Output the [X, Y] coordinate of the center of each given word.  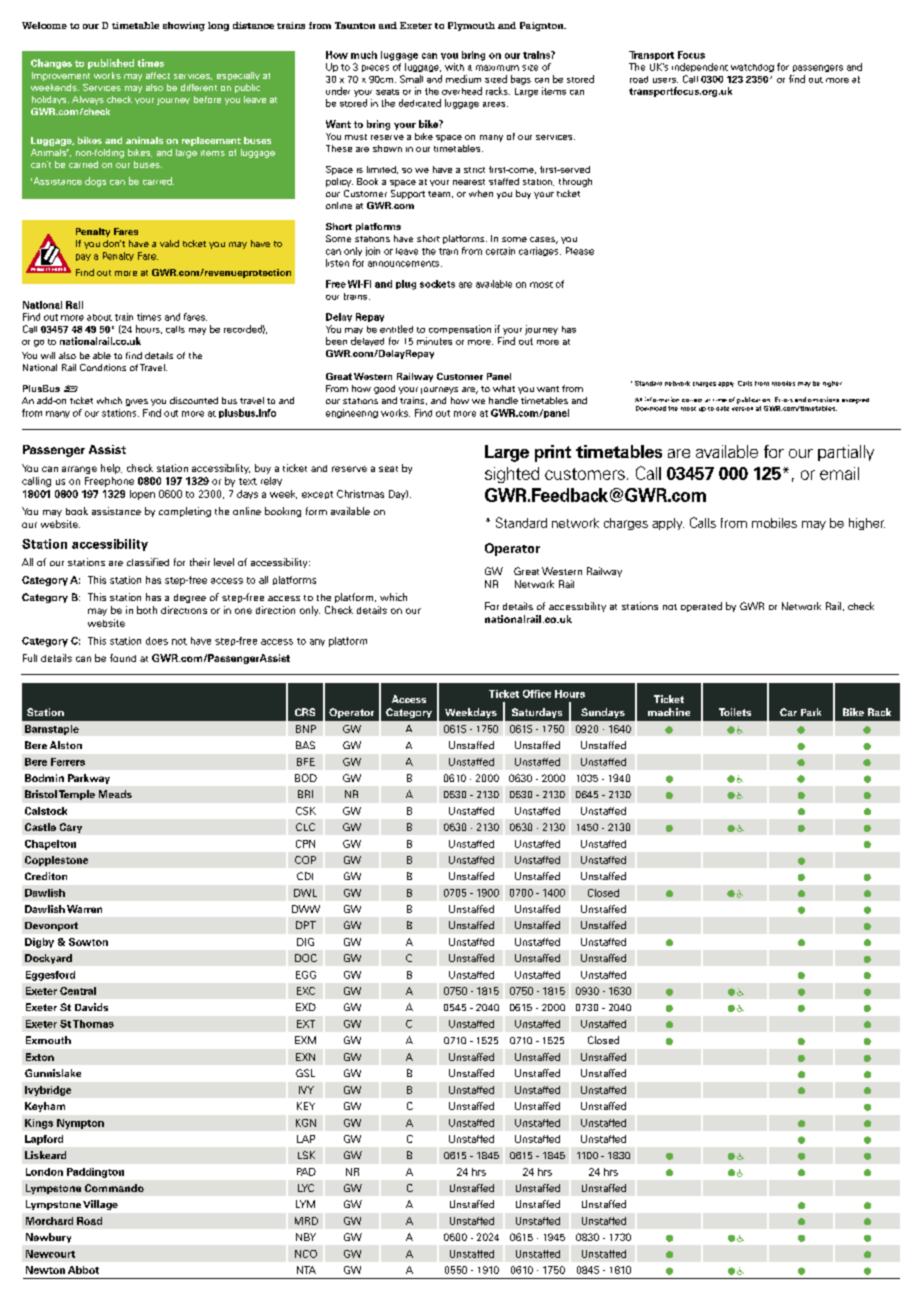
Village [100, 1205]
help [111, 469]
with [454, 67]
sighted [512, 475]
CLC [305, 827]
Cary [71, 828]
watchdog [752, 68]
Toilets [735, 712]
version [742, 407]
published [111, 64]
